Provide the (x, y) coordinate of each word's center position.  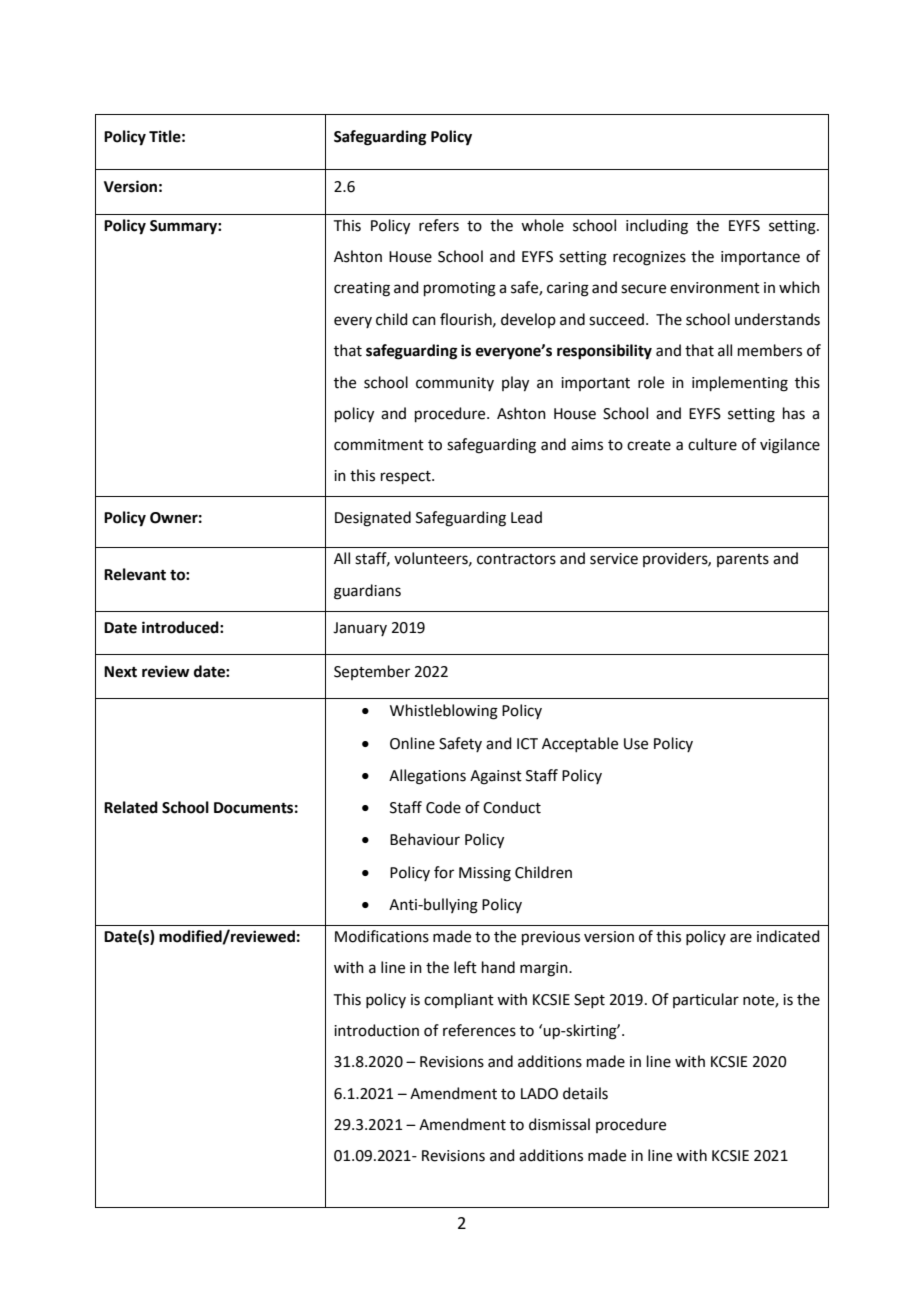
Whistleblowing (444, 712)
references (479, 1030)
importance (760, 258)
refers (439, 225)
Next (120, 672)
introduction (376, 1030)
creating (362, 289)
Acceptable (580, 744)
